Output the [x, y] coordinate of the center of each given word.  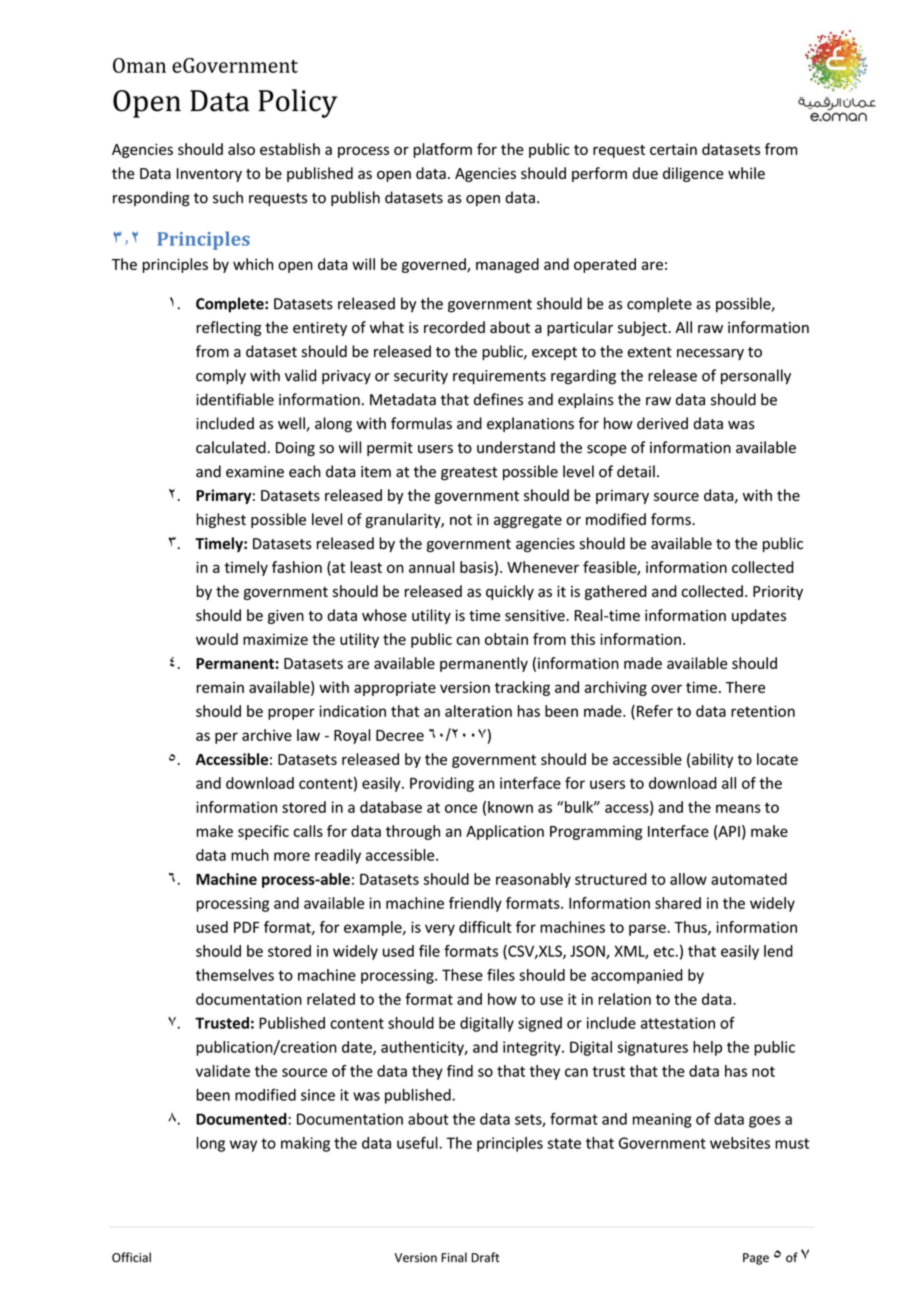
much [250, 855]
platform [442, 150]
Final [454, 1257]
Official [131, 1257]
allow [688, 879]
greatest [469, 474]
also [241, 149]
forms [672, 519]
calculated [231, 447]
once [461, 808]
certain [673, 149]
